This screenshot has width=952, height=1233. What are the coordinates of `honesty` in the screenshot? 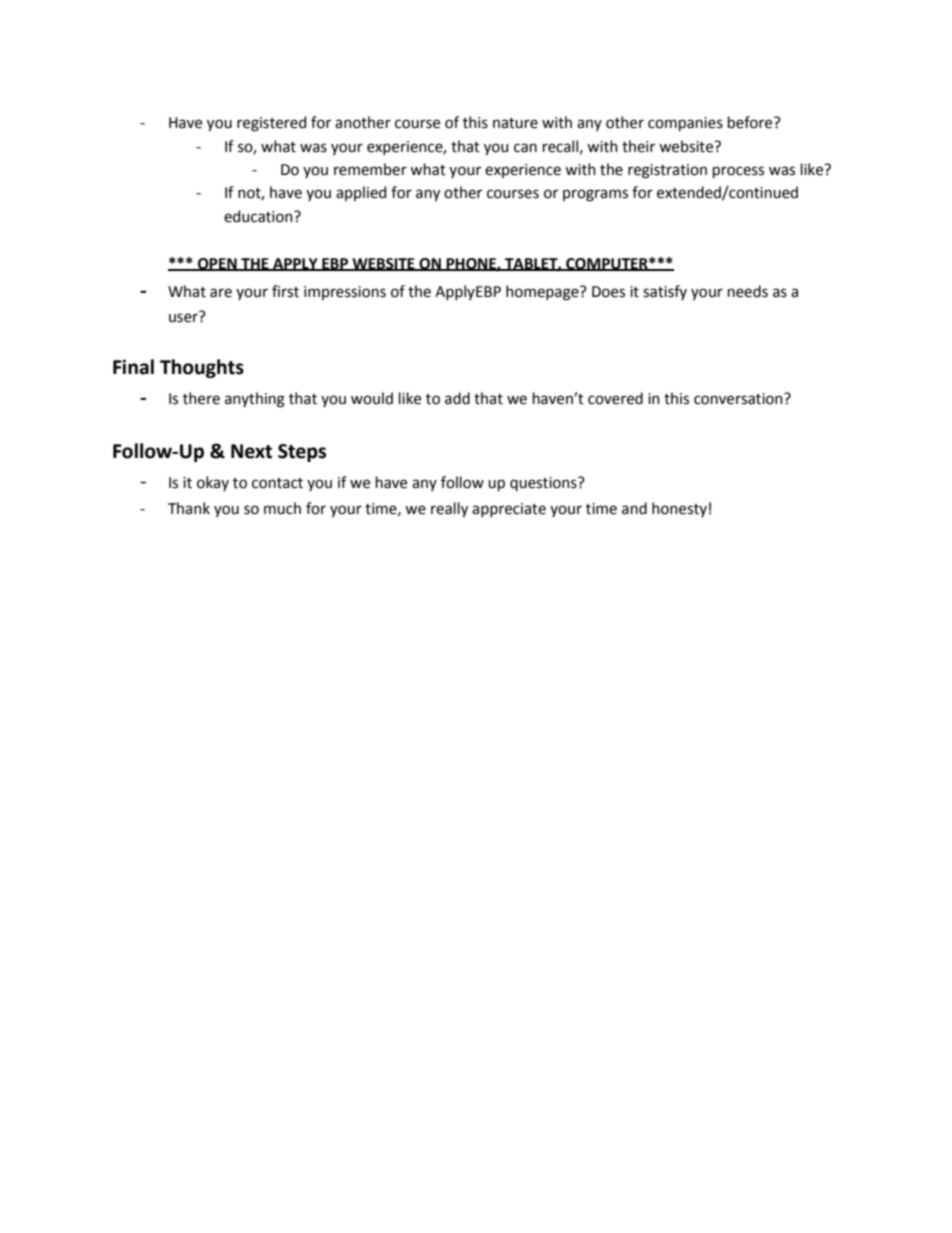 It's located at (679, 509).
